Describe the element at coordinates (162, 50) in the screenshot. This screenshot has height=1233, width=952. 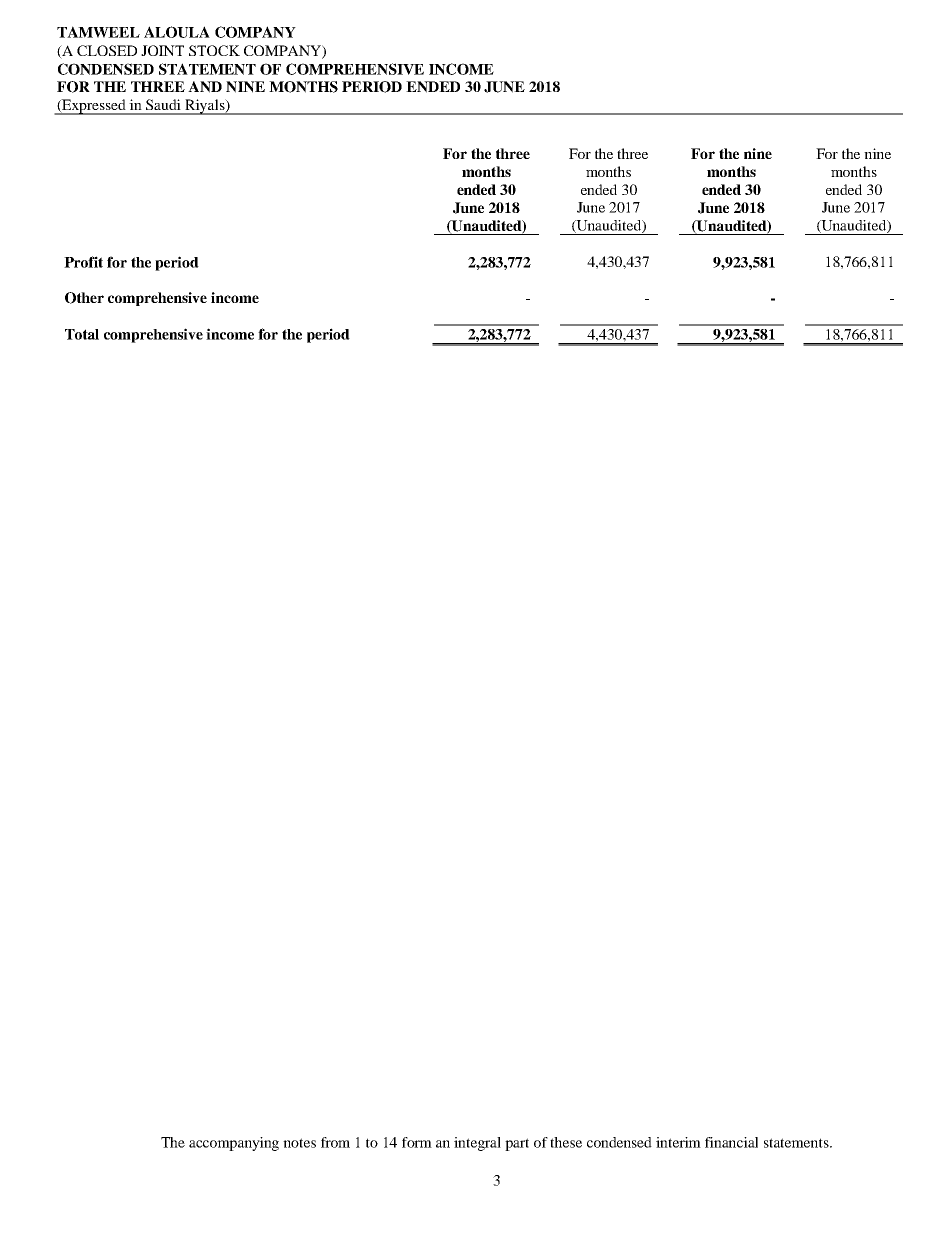
I see `JOINT` at that location.
